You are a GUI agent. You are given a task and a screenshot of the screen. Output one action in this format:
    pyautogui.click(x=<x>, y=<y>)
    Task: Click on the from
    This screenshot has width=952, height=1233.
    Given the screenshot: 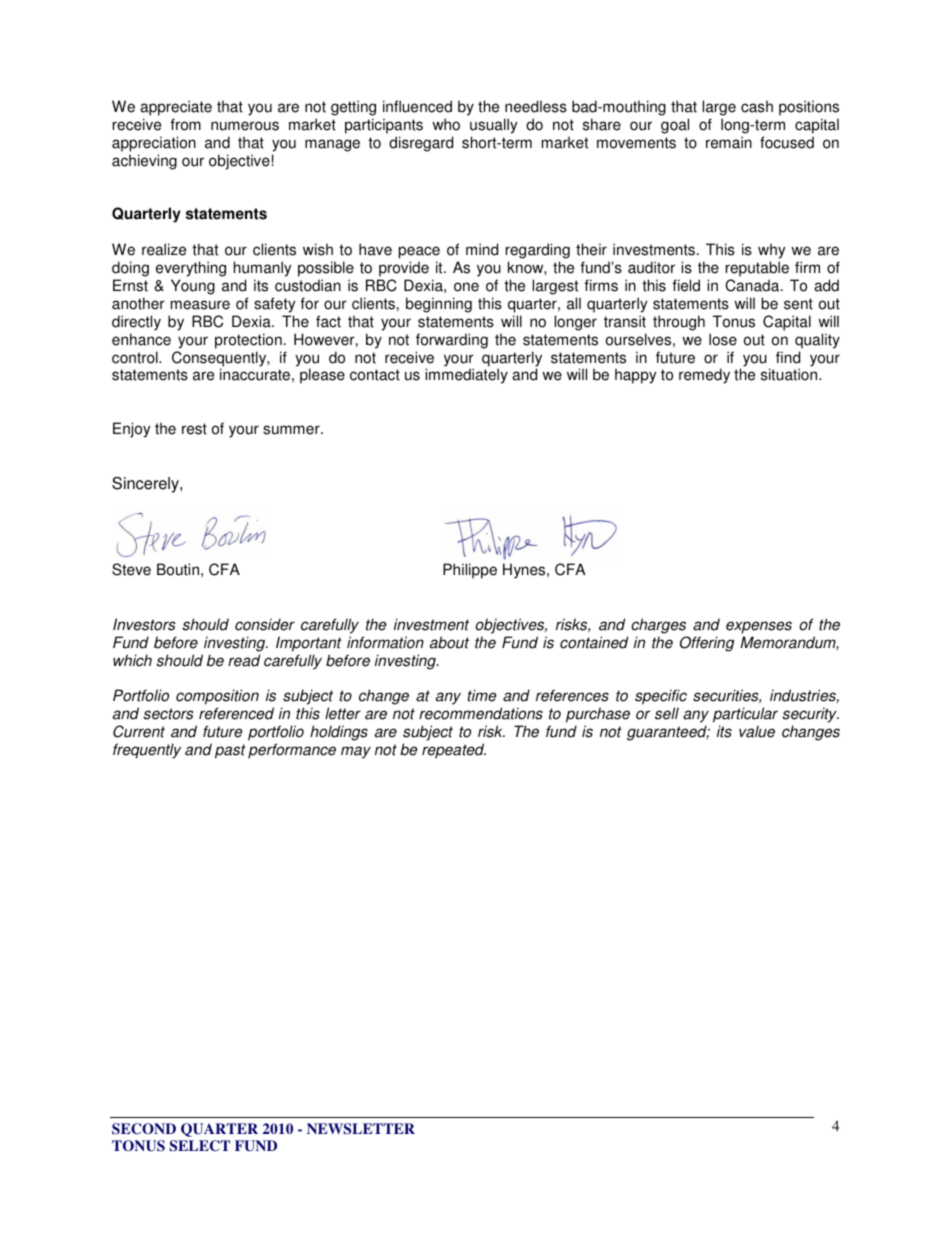 What is the action you would take?
    pyautogui.click(x=185, y=124)
